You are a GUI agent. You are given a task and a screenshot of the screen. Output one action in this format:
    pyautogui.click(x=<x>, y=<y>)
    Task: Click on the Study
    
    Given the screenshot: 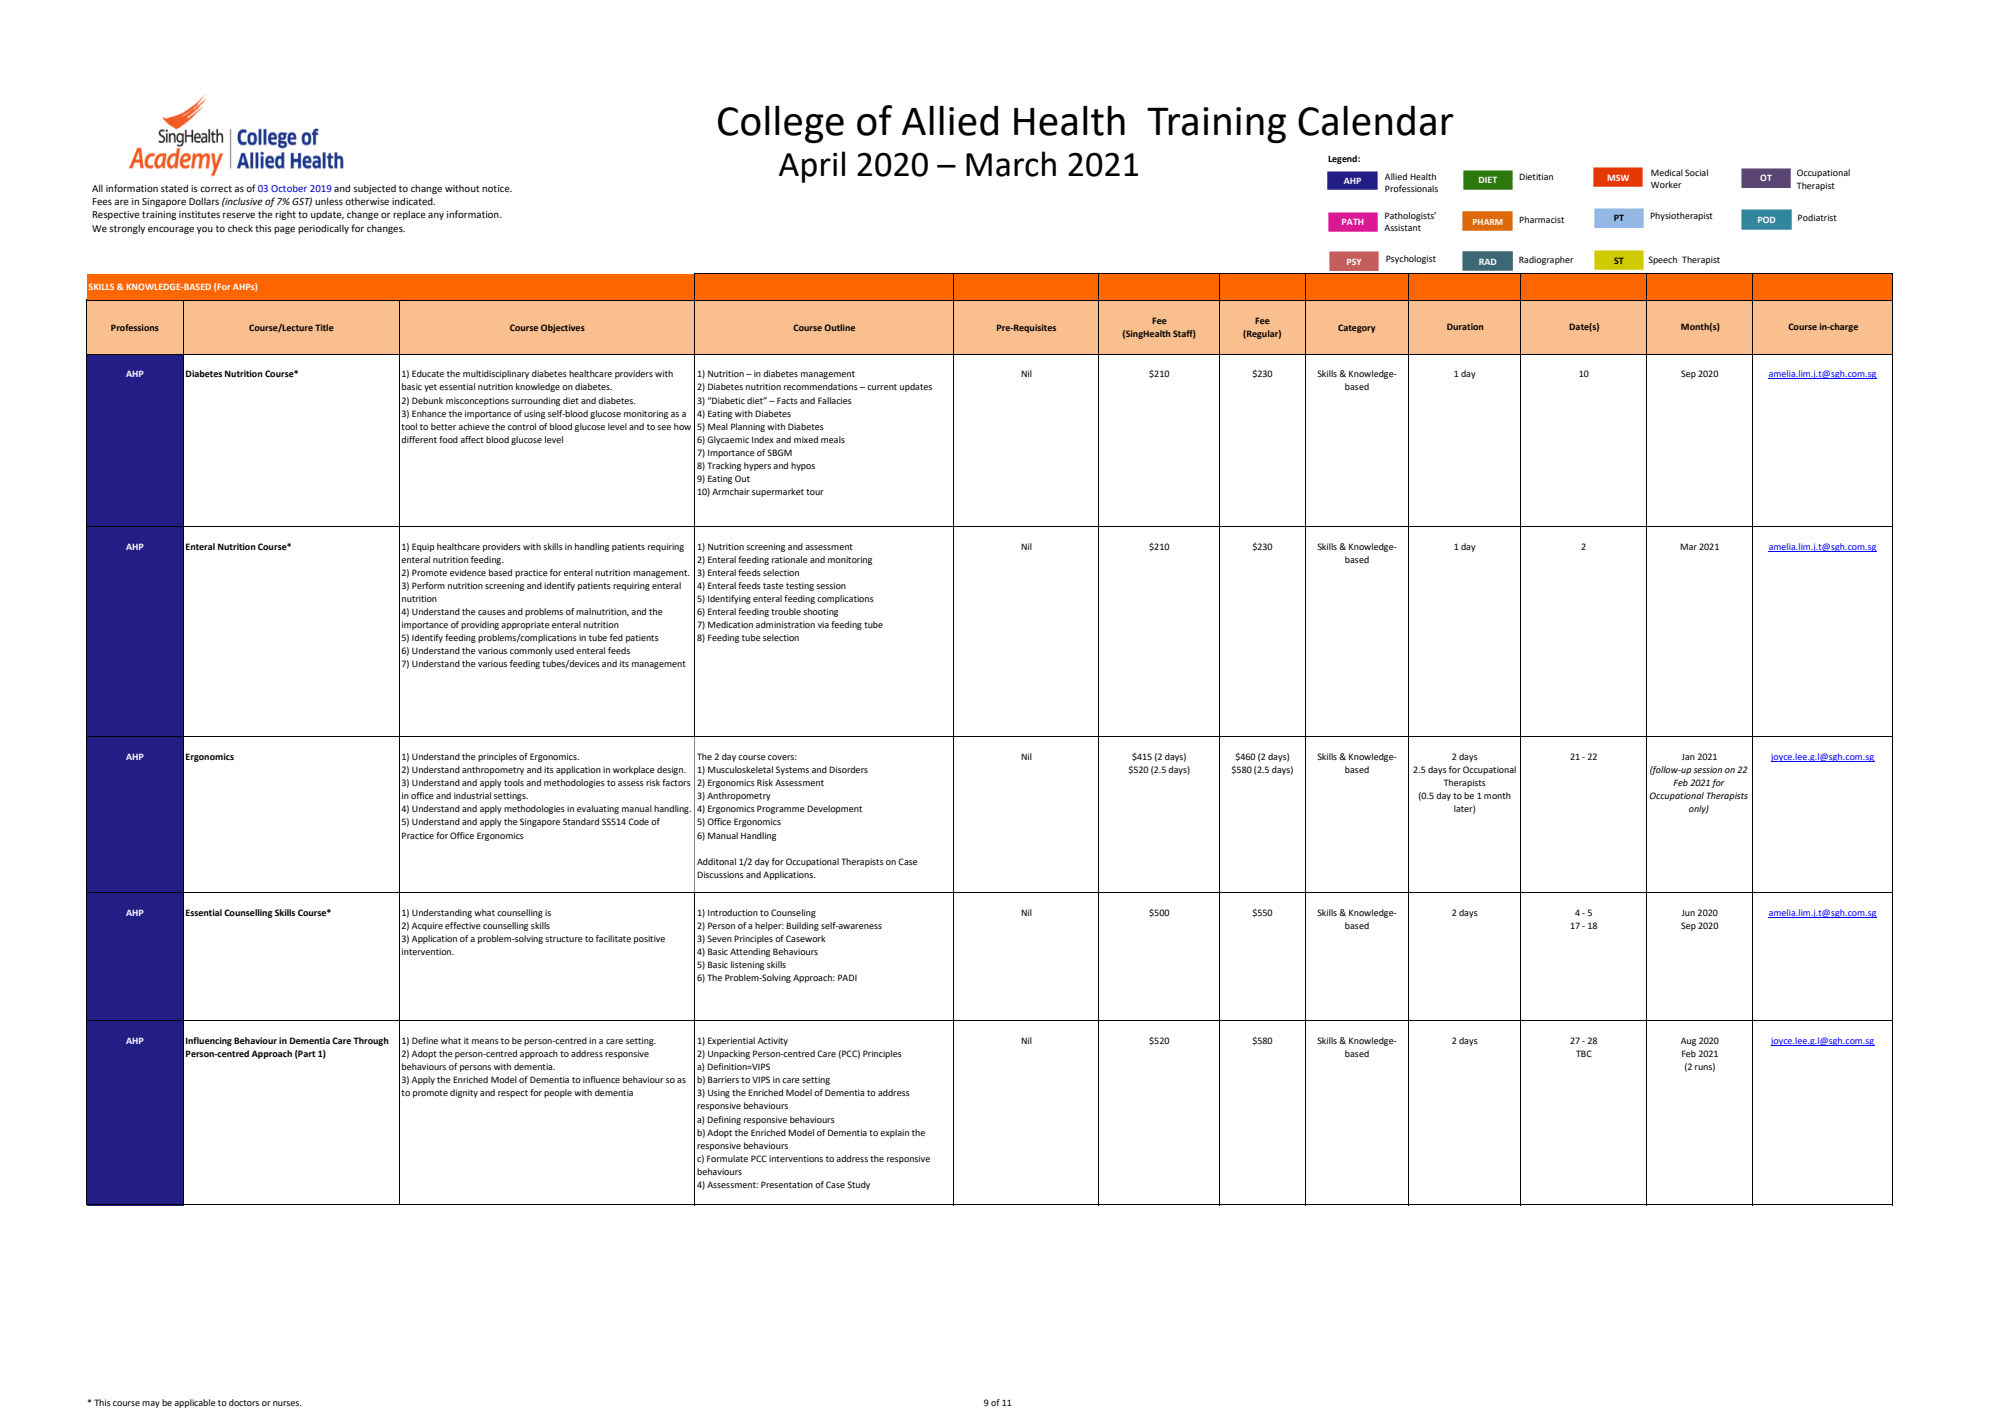 What is the action you would take?
    pyautogui.click(x=858, y=1185)
